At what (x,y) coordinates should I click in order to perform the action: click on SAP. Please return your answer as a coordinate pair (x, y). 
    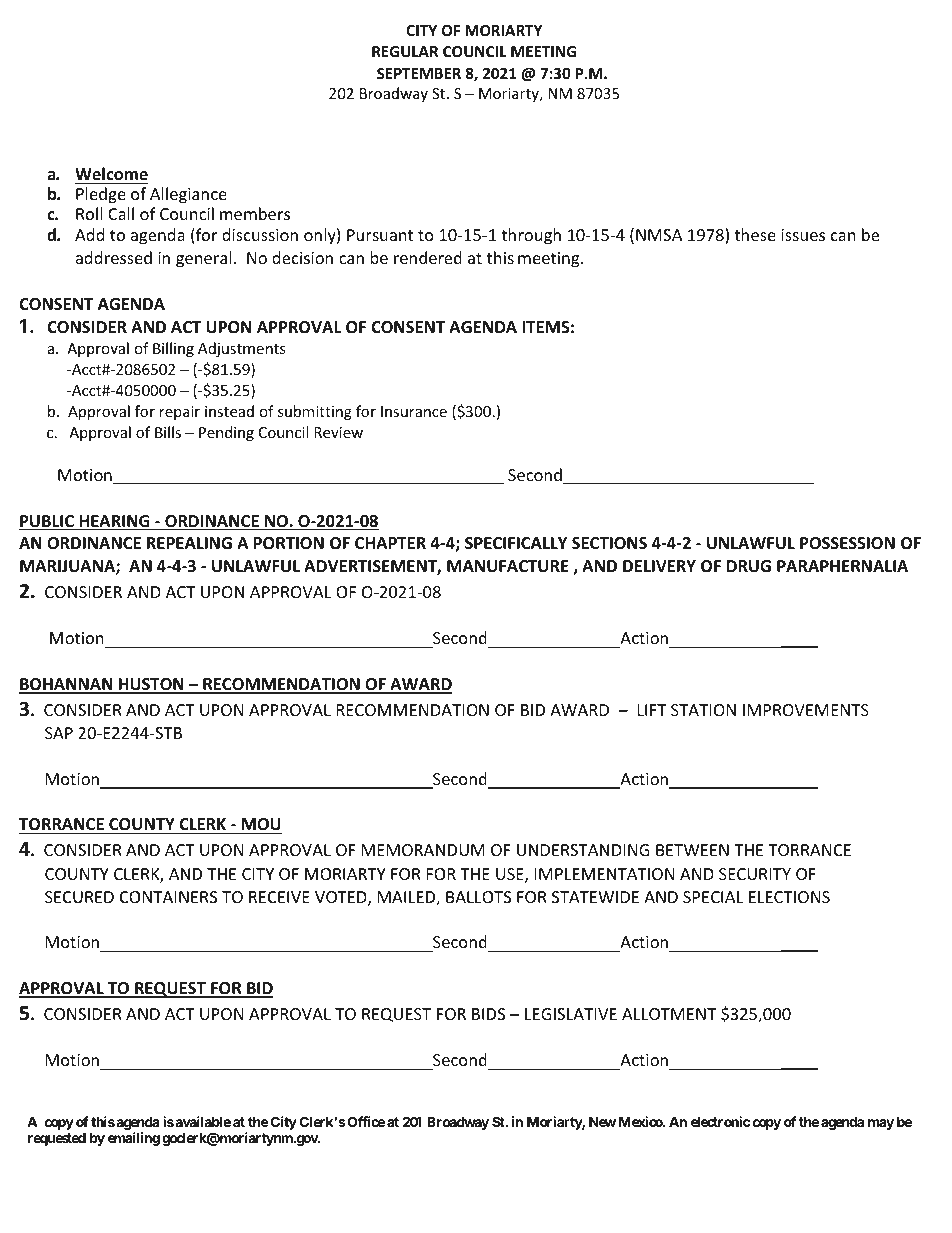
    Looking at the image, I should click on (59, 733).
